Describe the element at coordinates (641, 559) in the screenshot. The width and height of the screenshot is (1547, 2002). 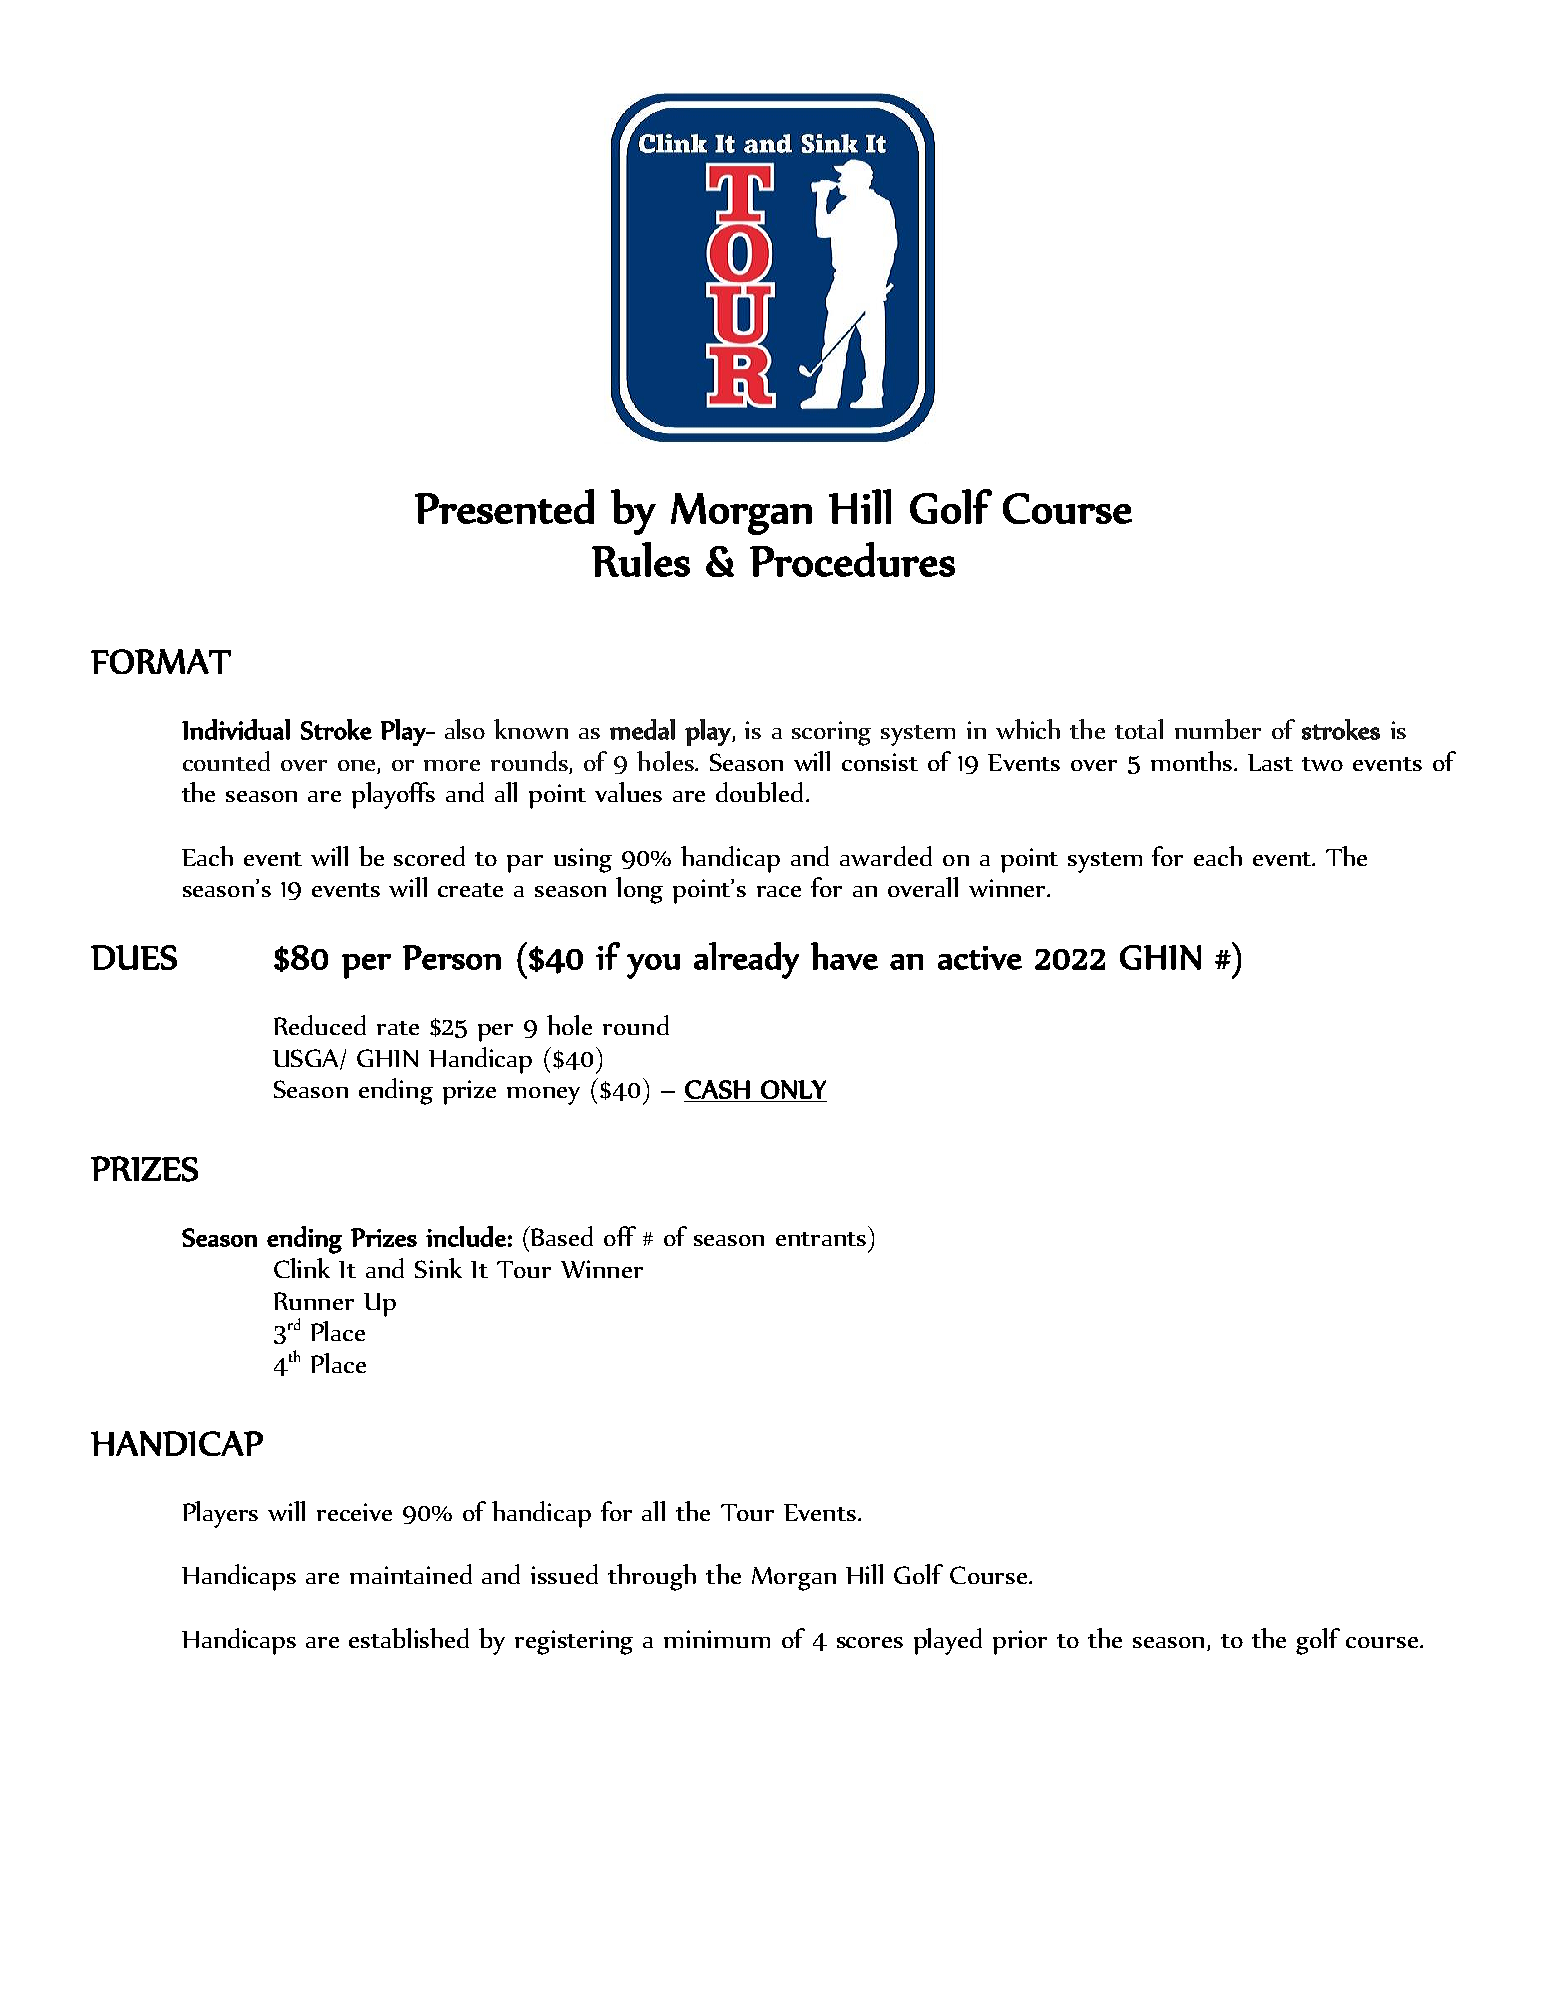
I see `Rules` at that location.
